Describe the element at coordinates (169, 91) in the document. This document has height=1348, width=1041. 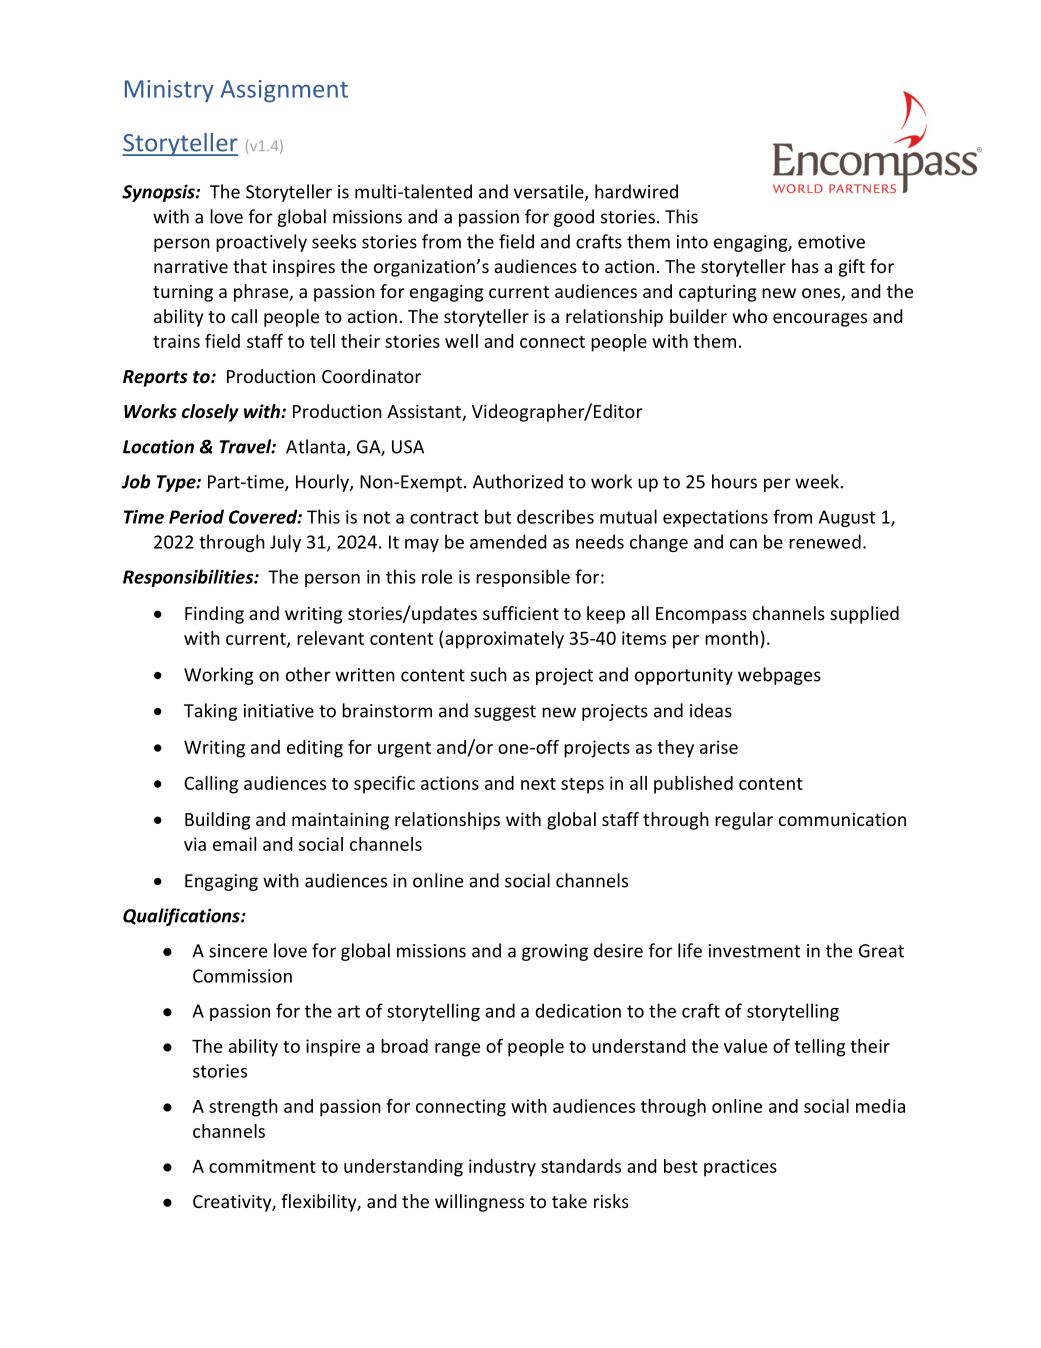
I see `Ministry` at that location.
